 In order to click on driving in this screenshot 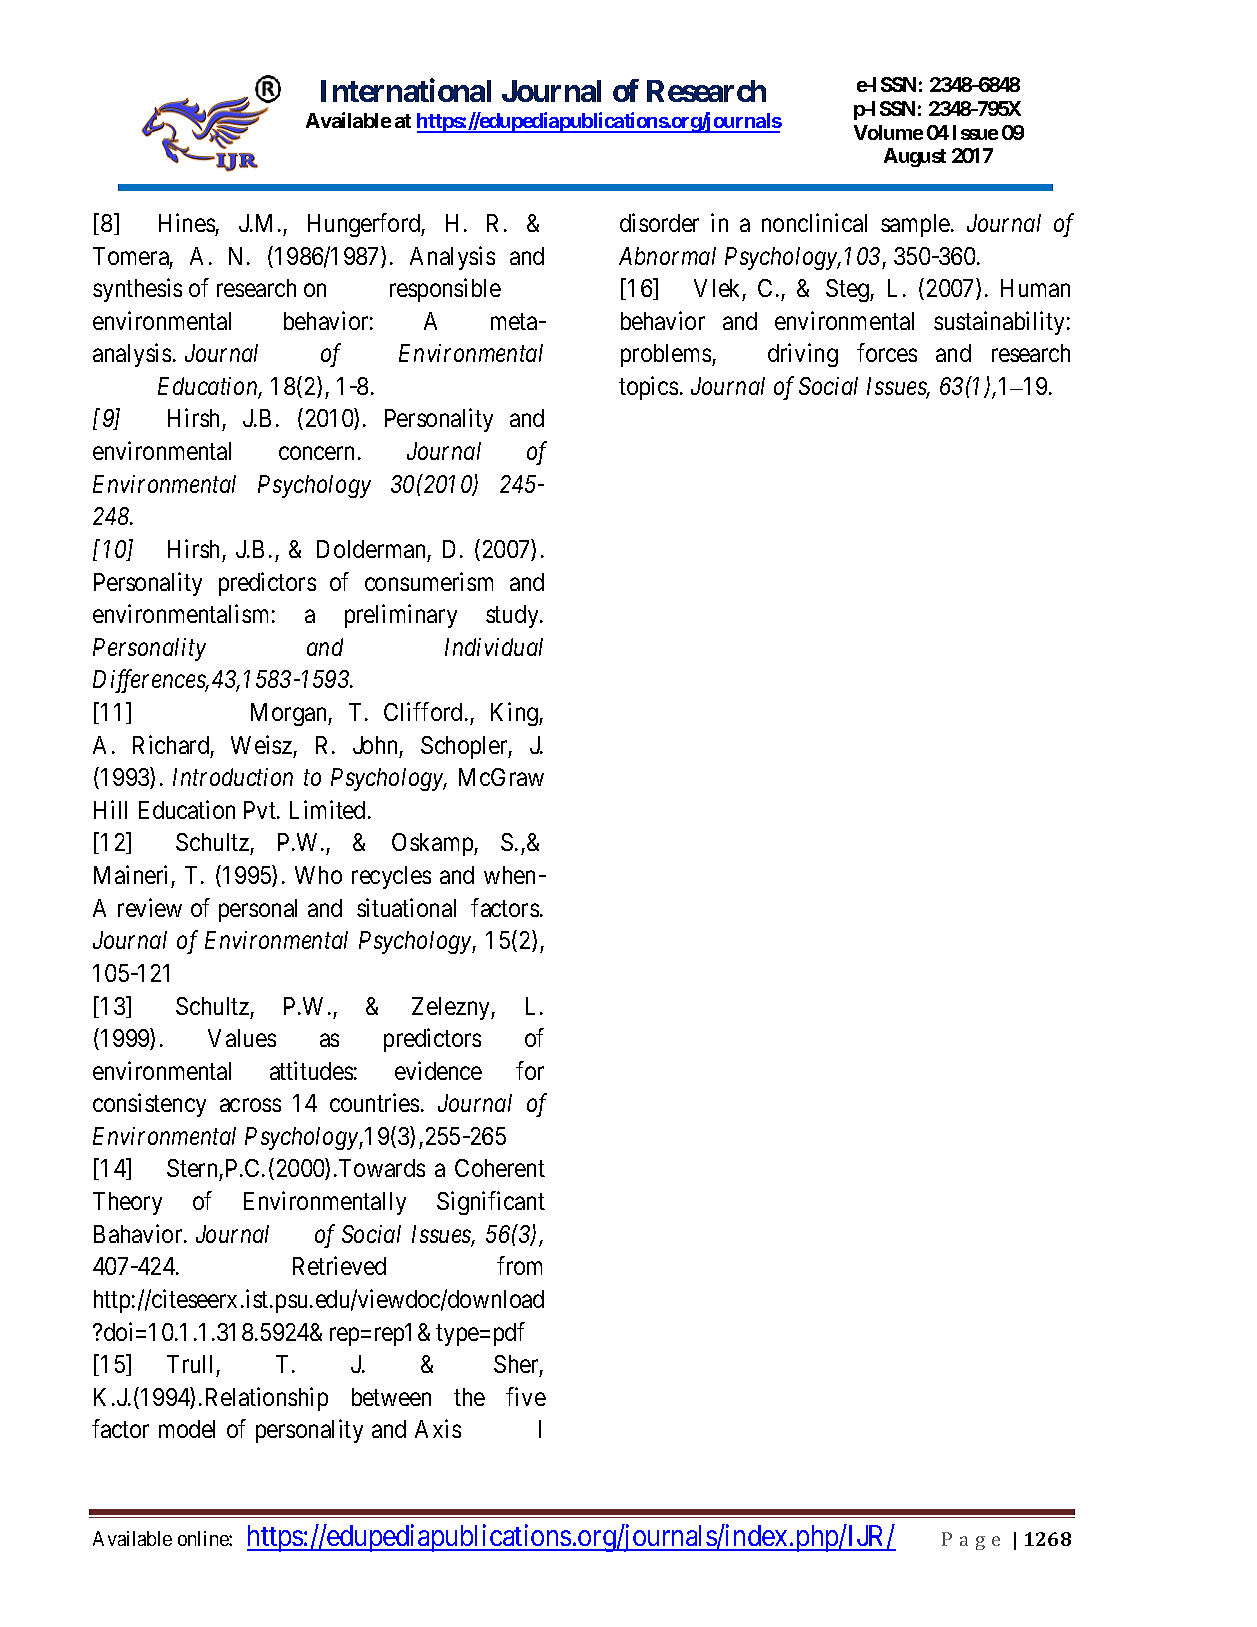, I will do `click(803, 355)`.
